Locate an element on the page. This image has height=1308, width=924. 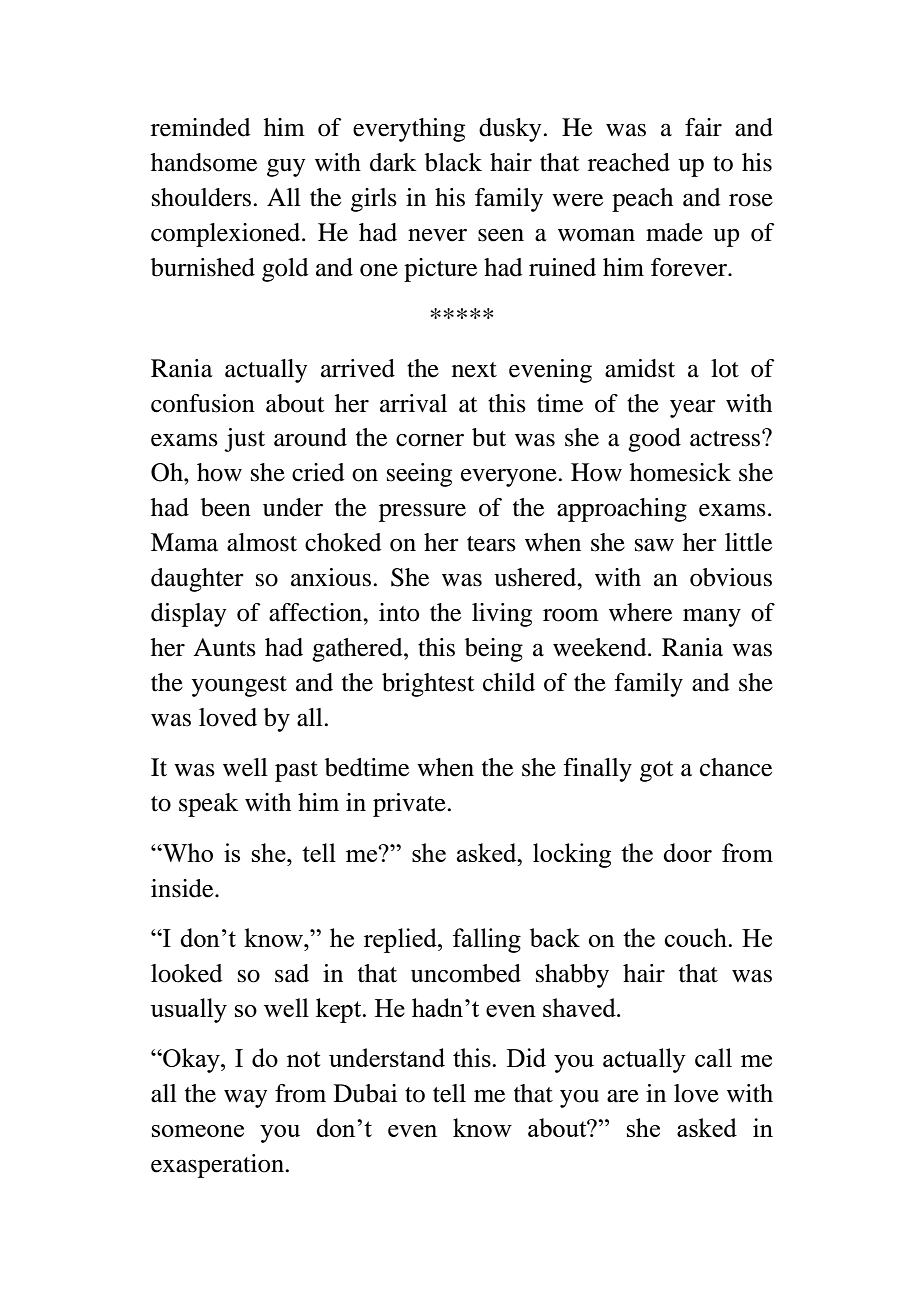
fair is located at coordinates (703, 127).
